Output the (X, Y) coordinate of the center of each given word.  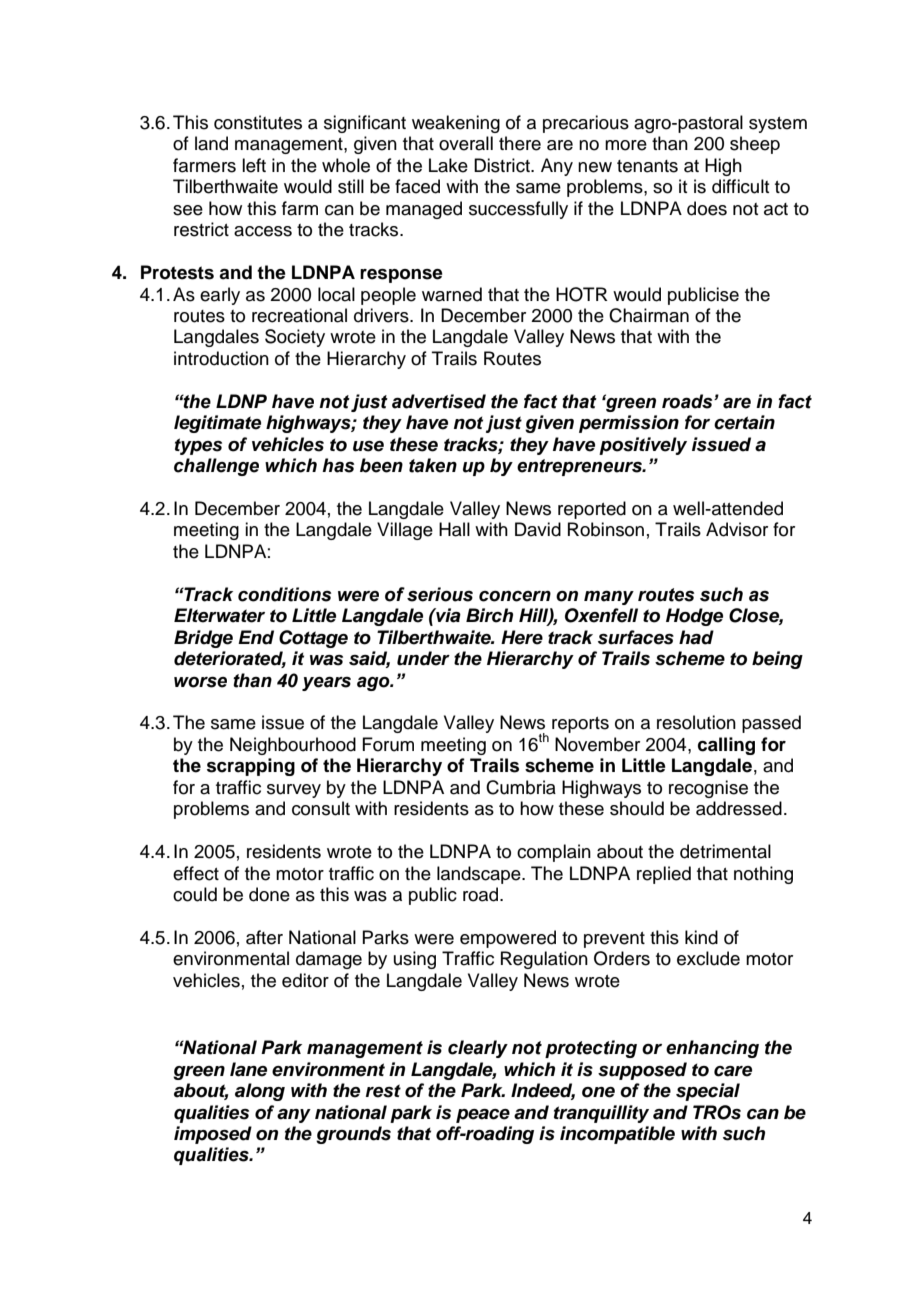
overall (466, 143)
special (708, 1092)
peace (483, 1116)
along (260, 1092)
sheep (755, 145)
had (696, 637)
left (254, 165)
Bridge (203, 639)
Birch (489, 615)
